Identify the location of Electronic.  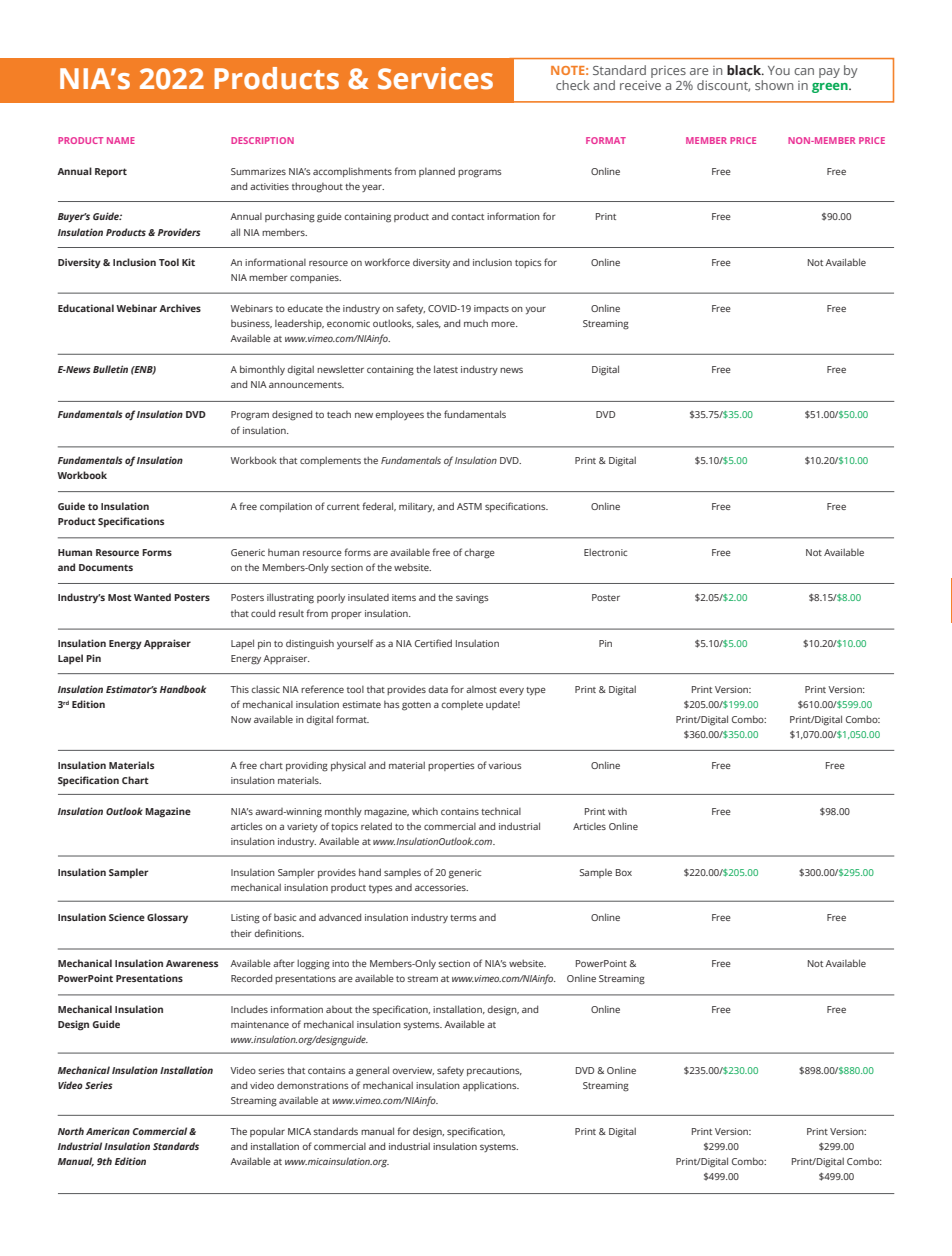
(605, 552).
